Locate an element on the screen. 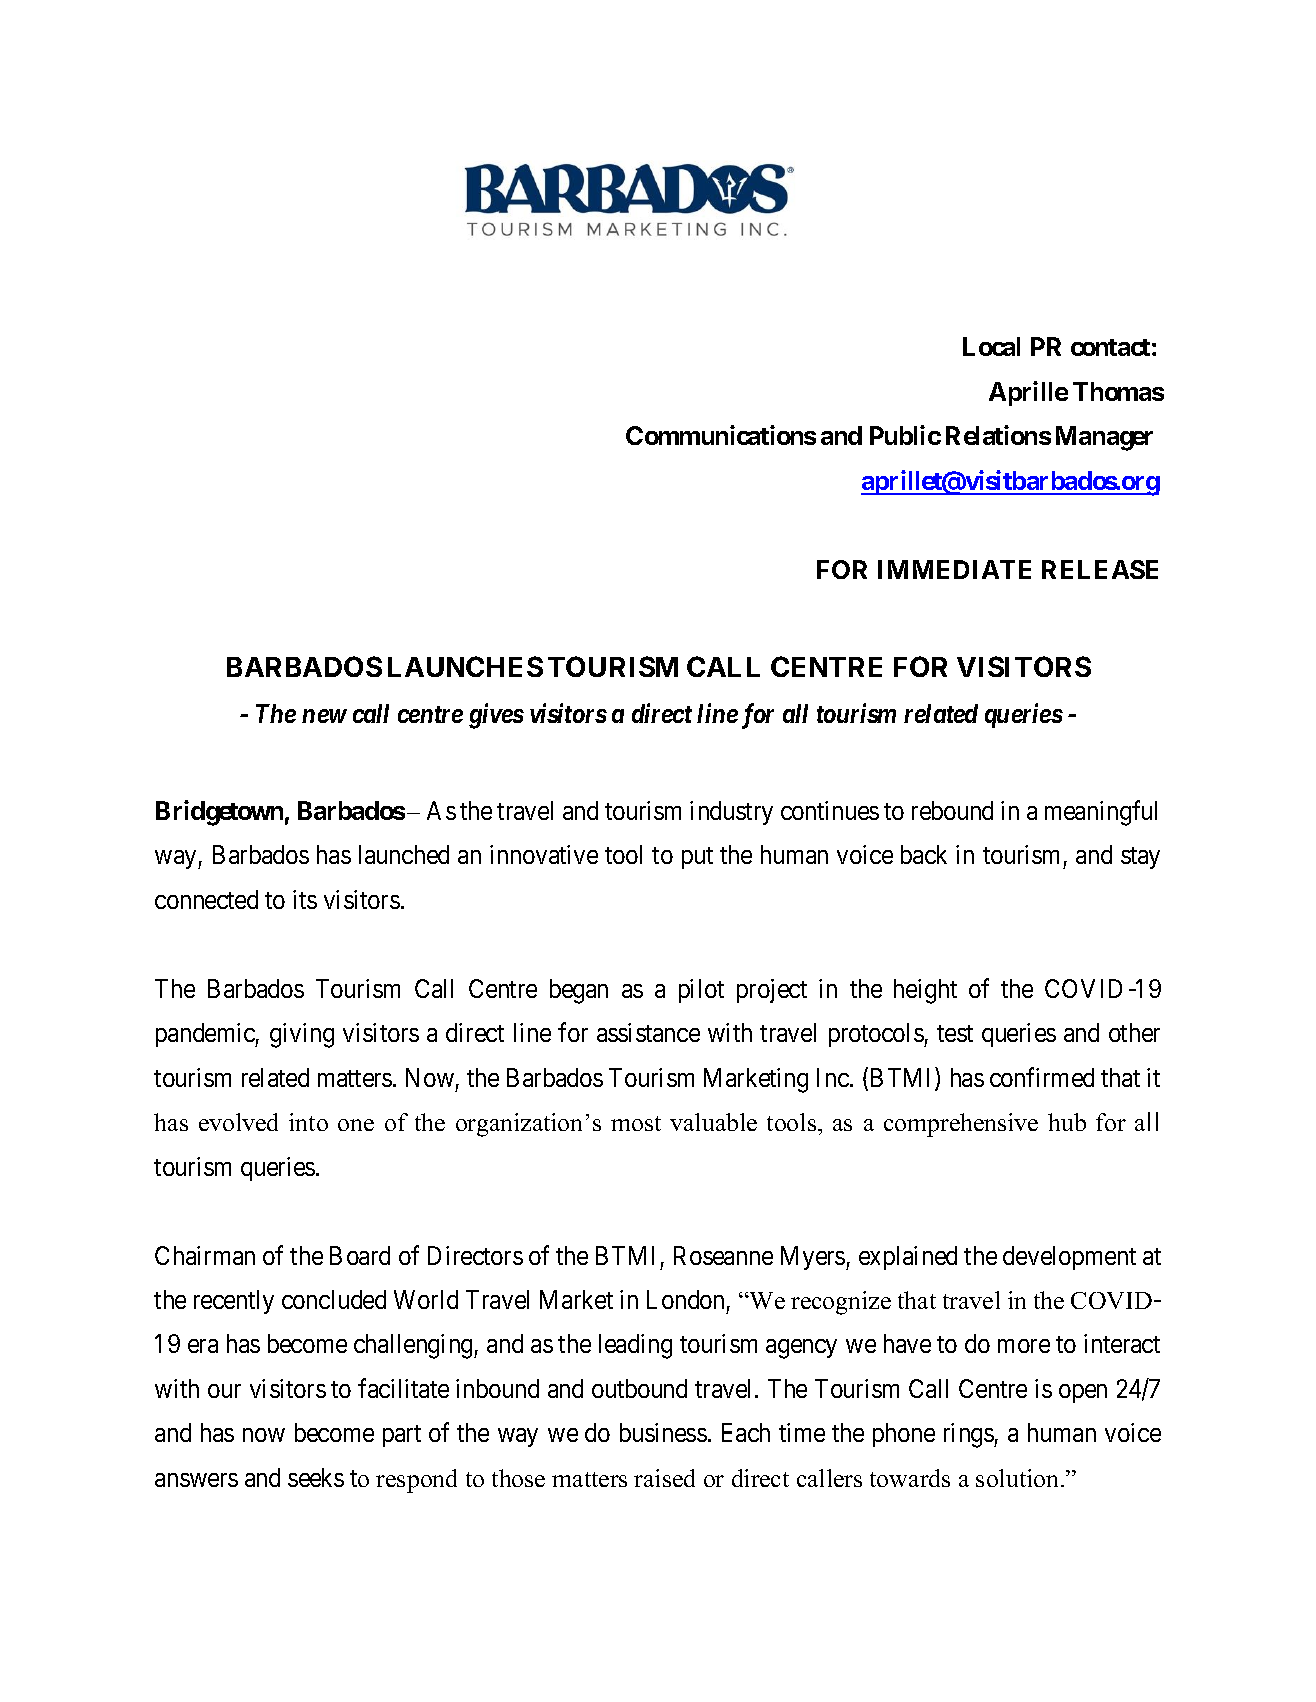 Image resolution: width=1316 pixels, height=1702 pixels. new is located at coordinates (324, 716).
